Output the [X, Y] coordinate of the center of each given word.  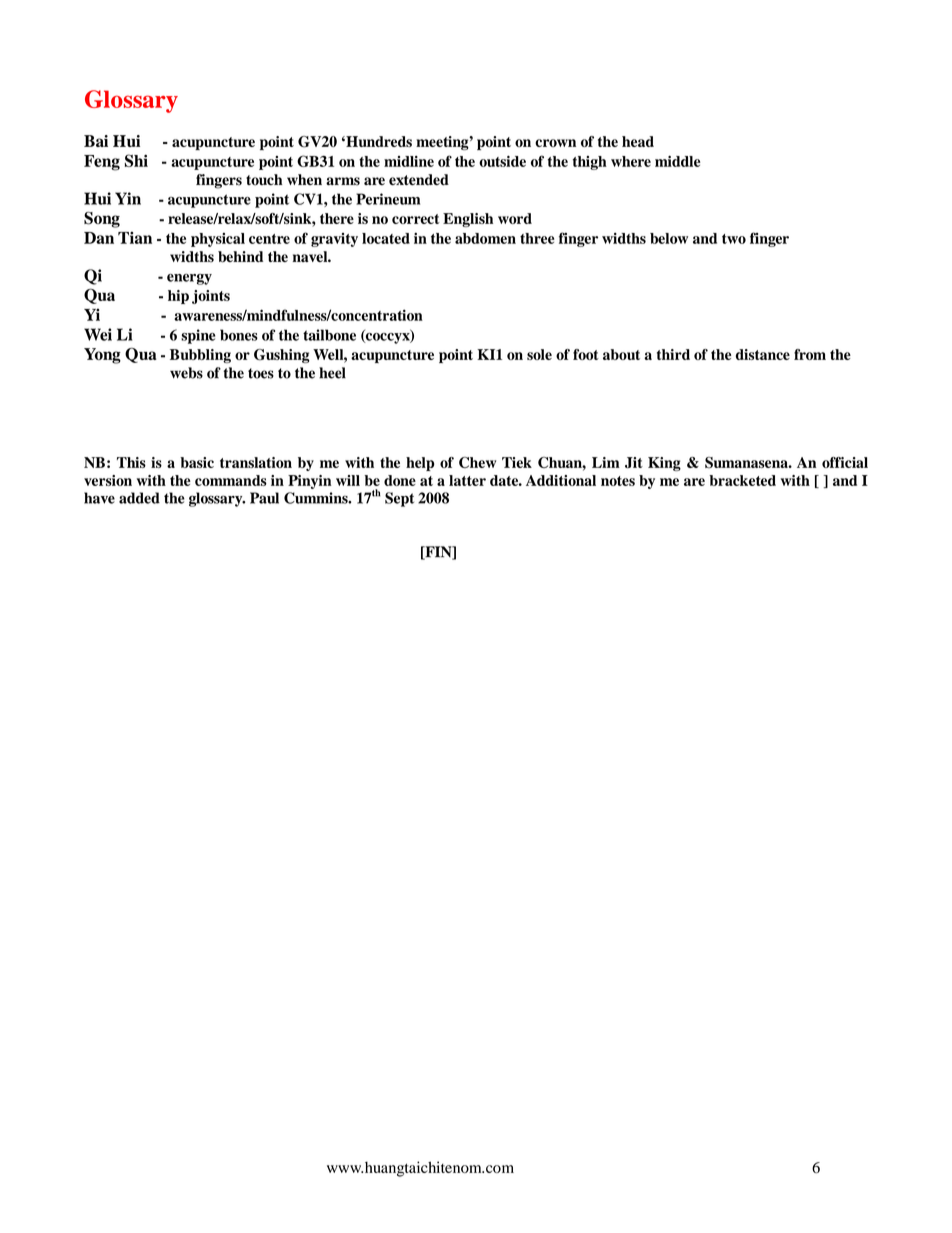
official [845, 462]
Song [102, 220]
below [669, 238]
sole [539, 354]
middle [677, 161]
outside [502, 161]
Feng [102, 163]
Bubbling [200, 356]
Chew [477, 462]
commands [231, 480]
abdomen [485, 238]
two [734, 239]
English [468, 220]
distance [763, 354]
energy [189, 279]
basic [197, 462]
